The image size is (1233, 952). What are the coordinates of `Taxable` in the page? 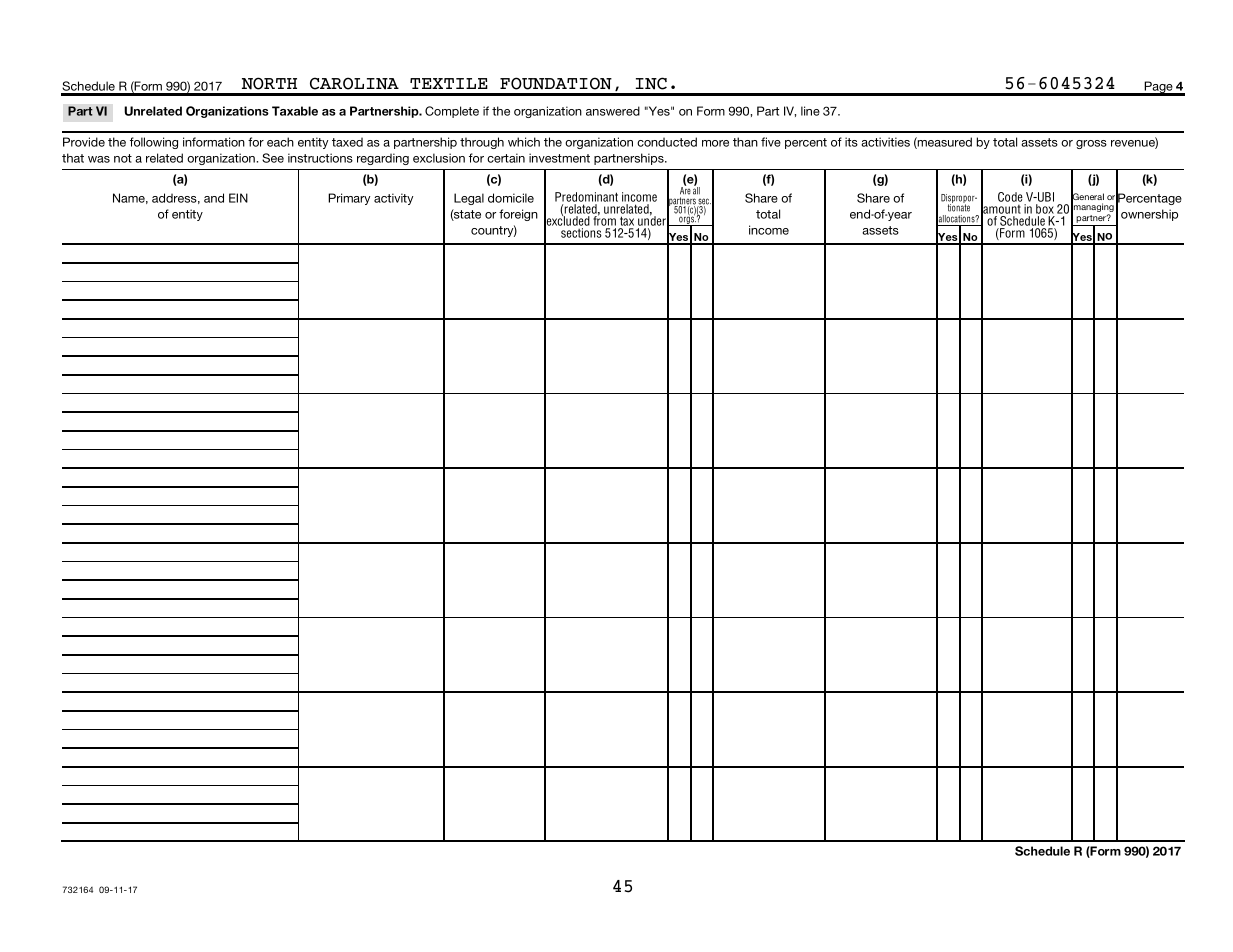 It's located at (295, 111).
